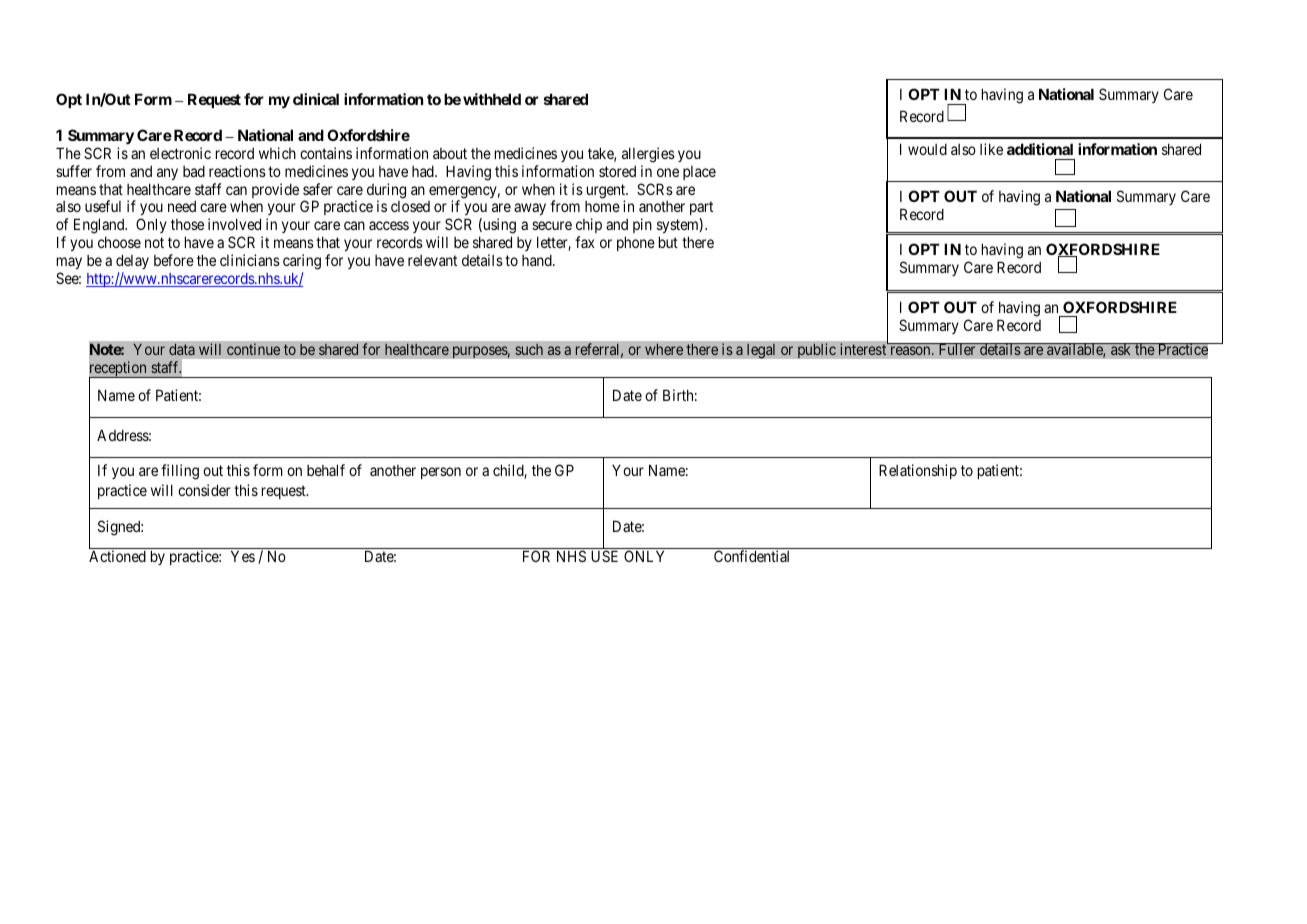  Describe the element at coordinates (174, 260) in the document. I see `before` at that location.
